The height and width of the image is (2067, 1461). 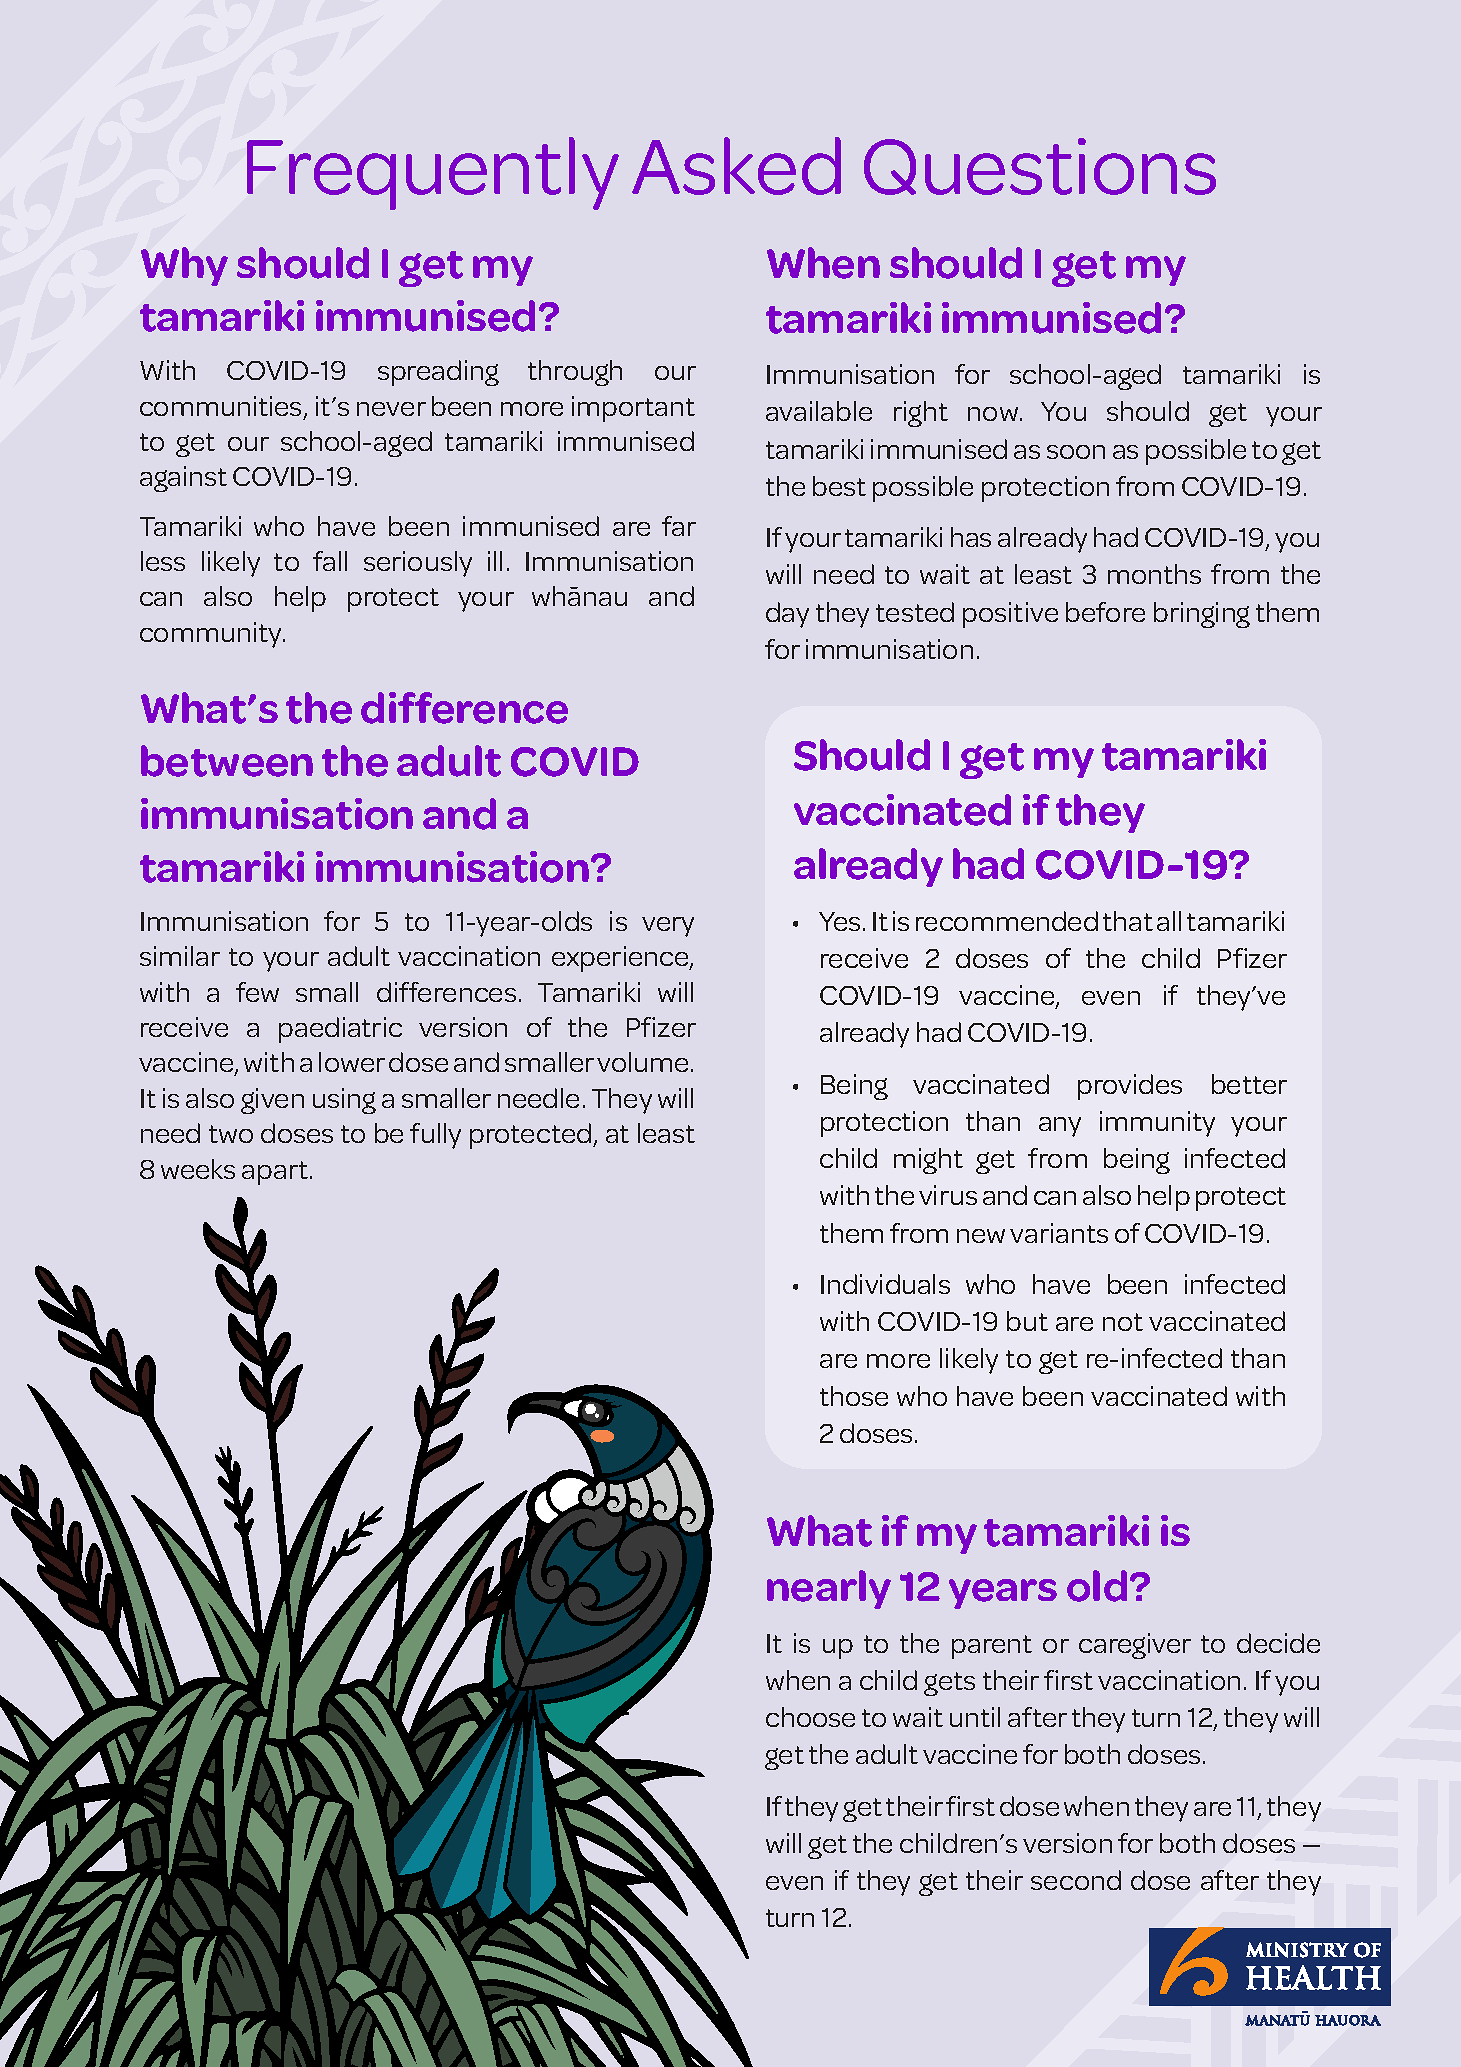 I want to click on weeks, so click(x=198, y=1169).
